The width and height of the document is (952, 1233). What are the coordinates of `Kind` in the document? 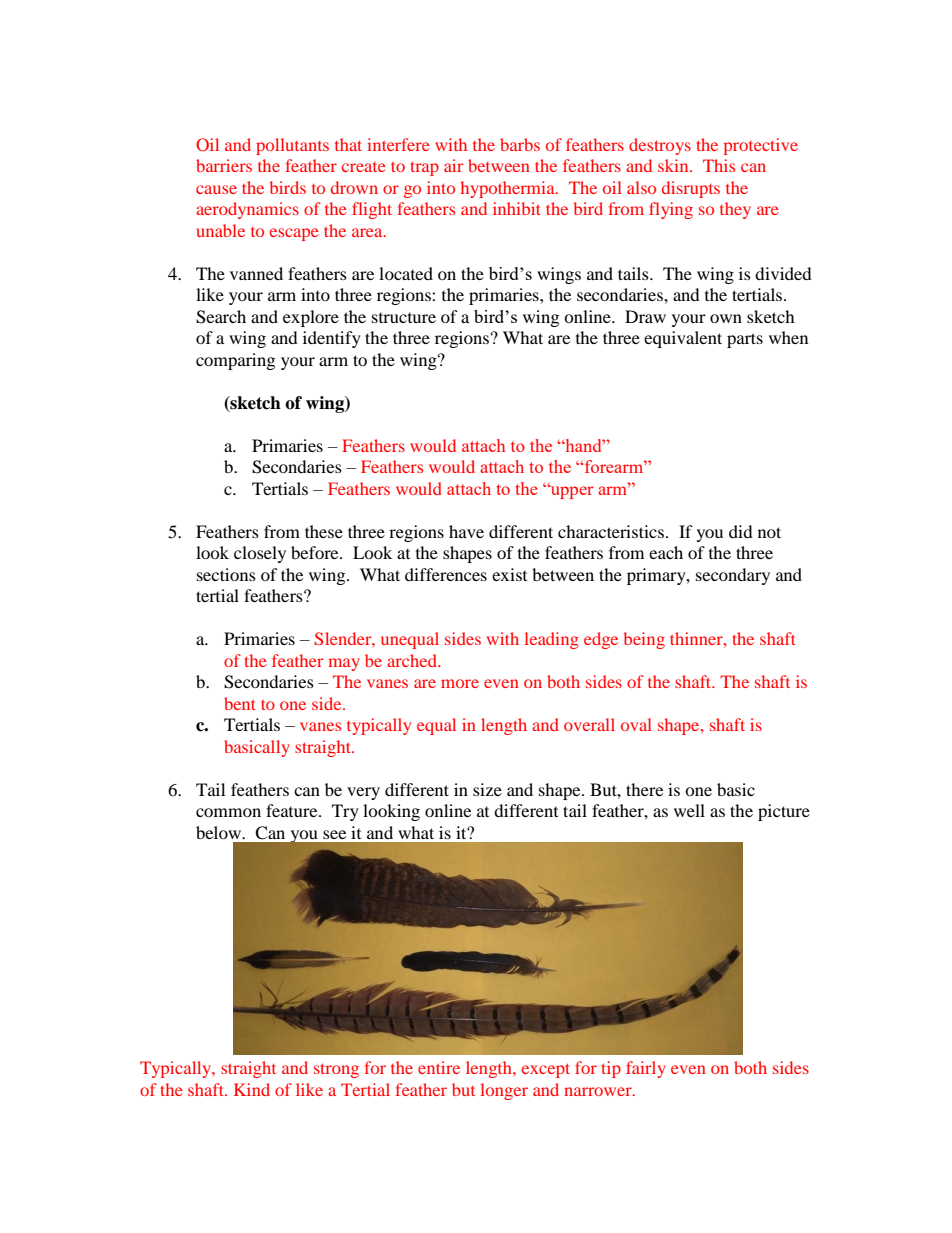 It's located at (252, 1089).
